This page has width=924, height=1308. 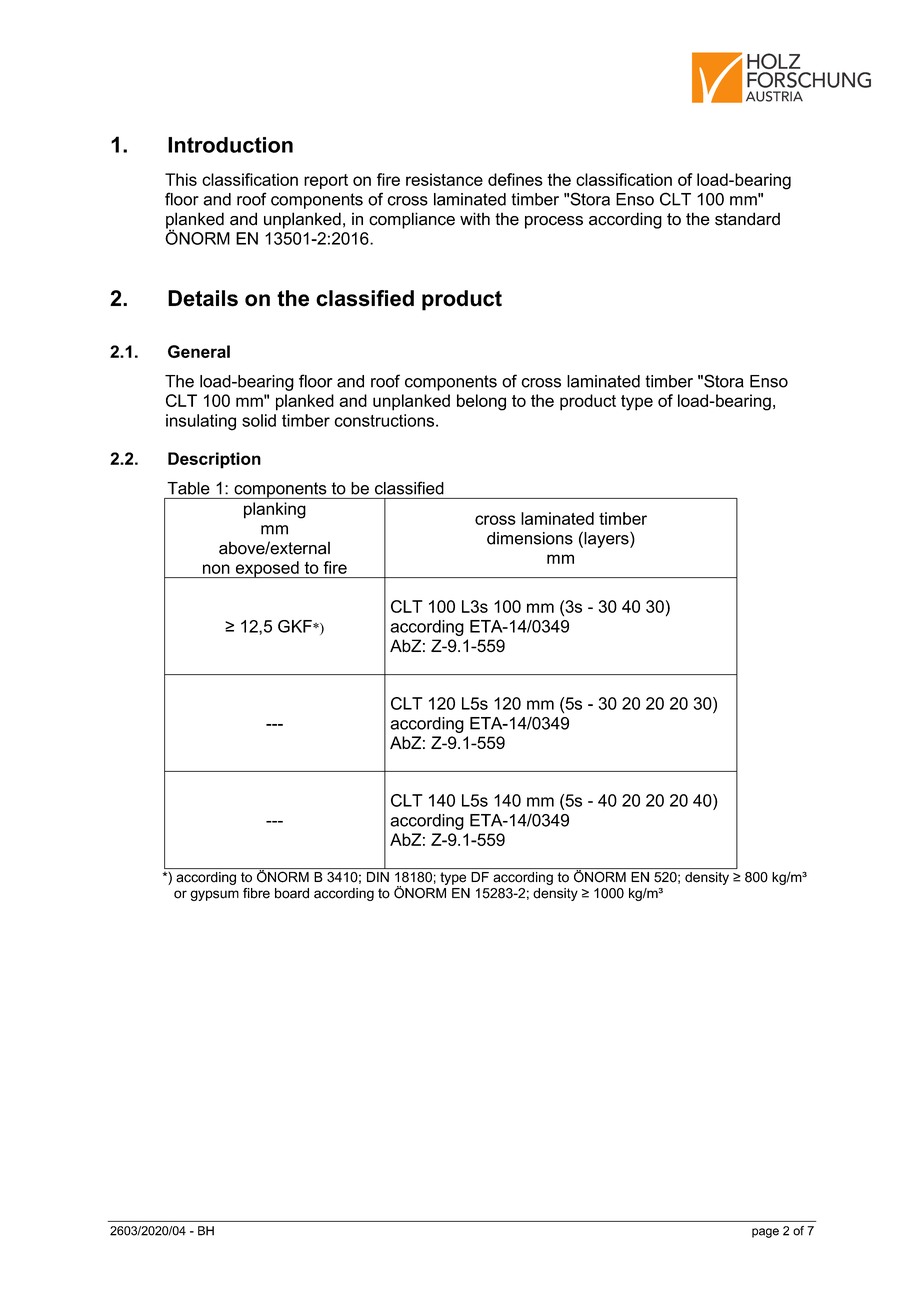 I want to click on resistance, so click(x=444, y=179).
